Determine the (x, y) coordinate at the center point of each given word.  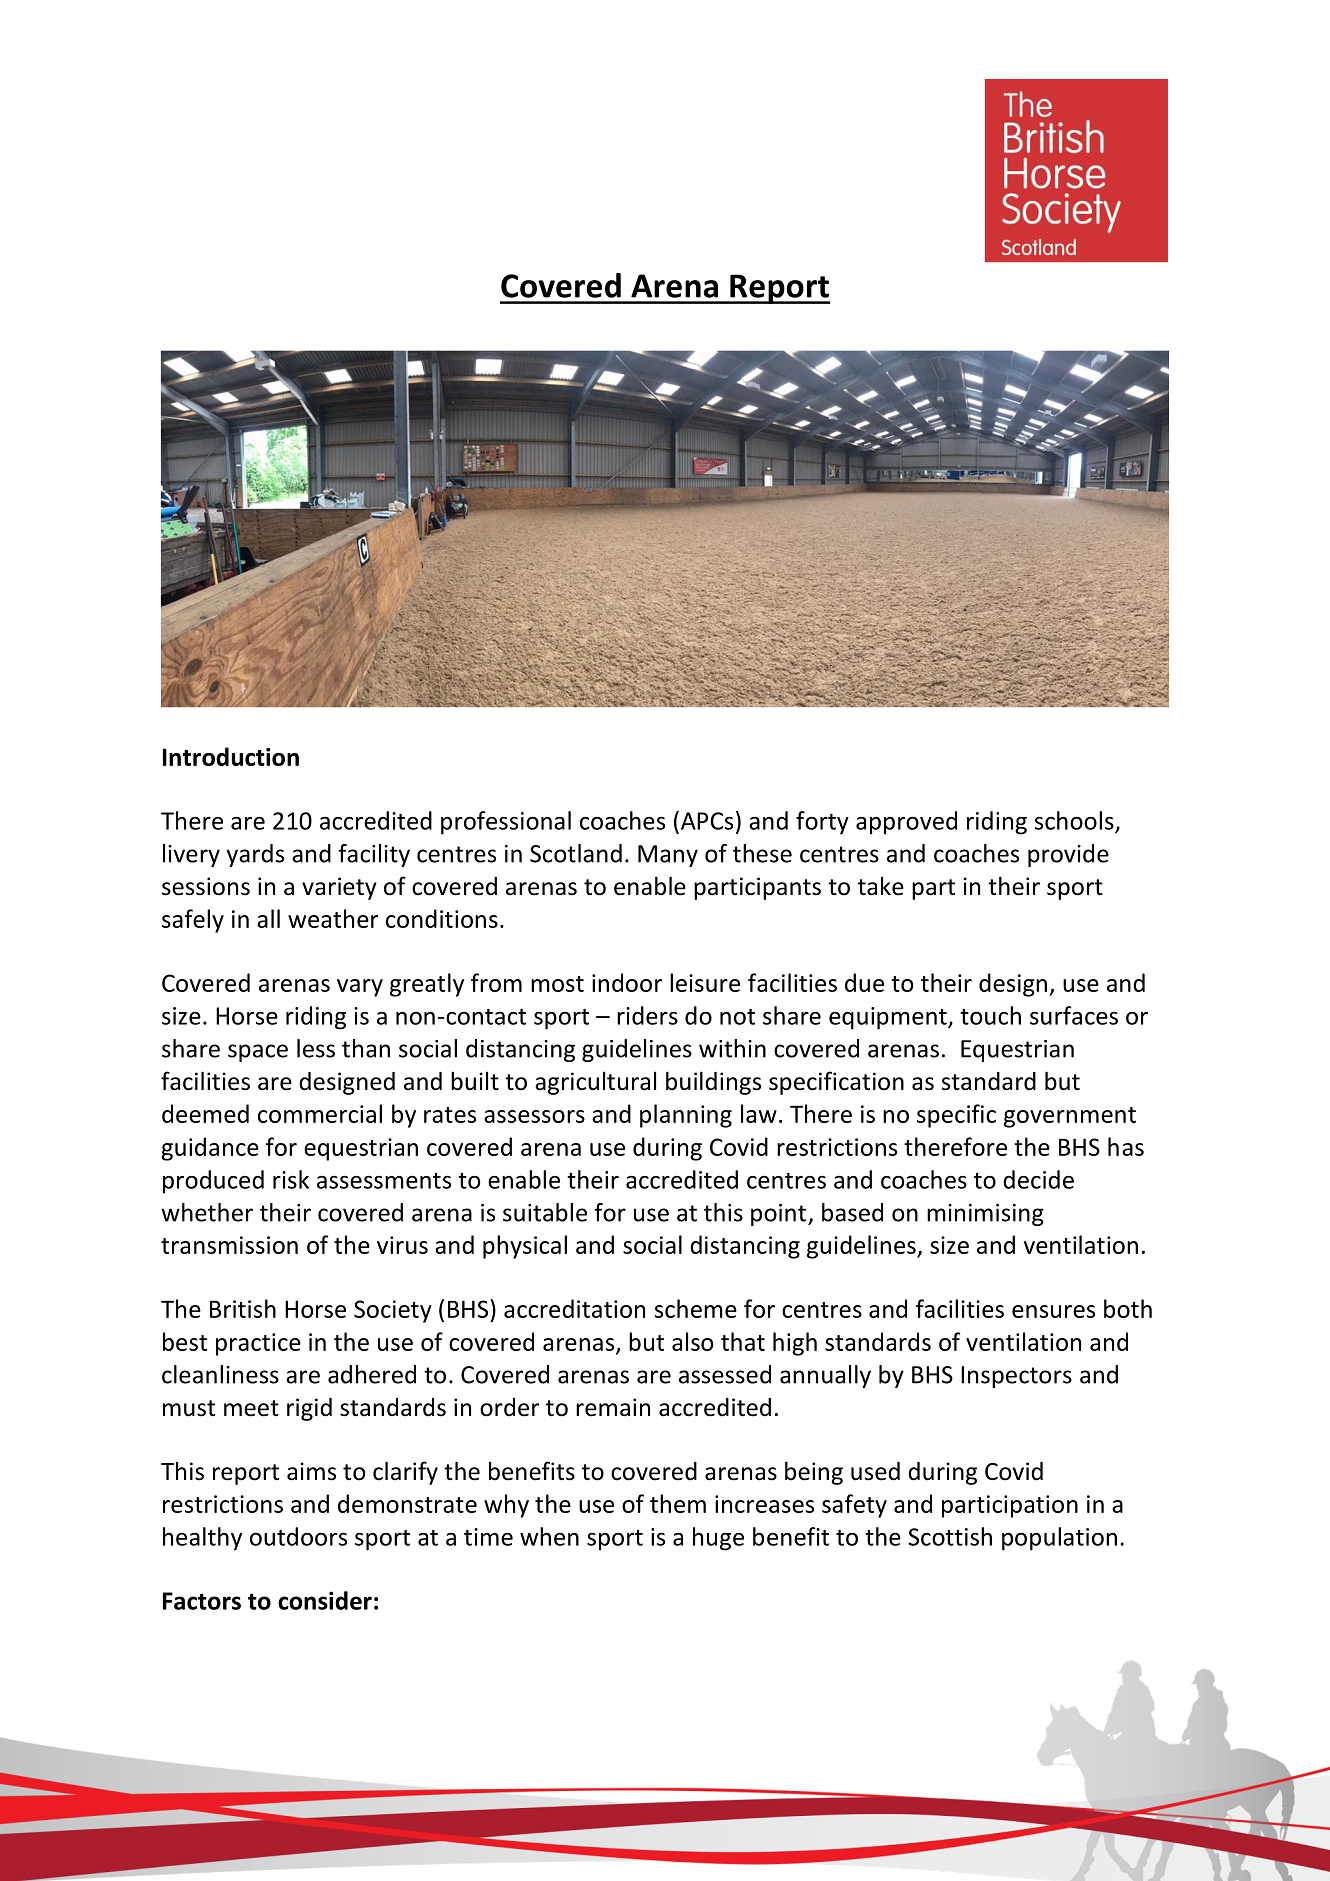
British (243, 1308)
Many (668, 856)
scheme (696, 1308)
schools (1075, 821)
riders (647, 1015)
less (316, 1048)
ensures (1053, 1311)
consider (325, 1600)
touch (990, 1015)
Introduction (231, 756)
